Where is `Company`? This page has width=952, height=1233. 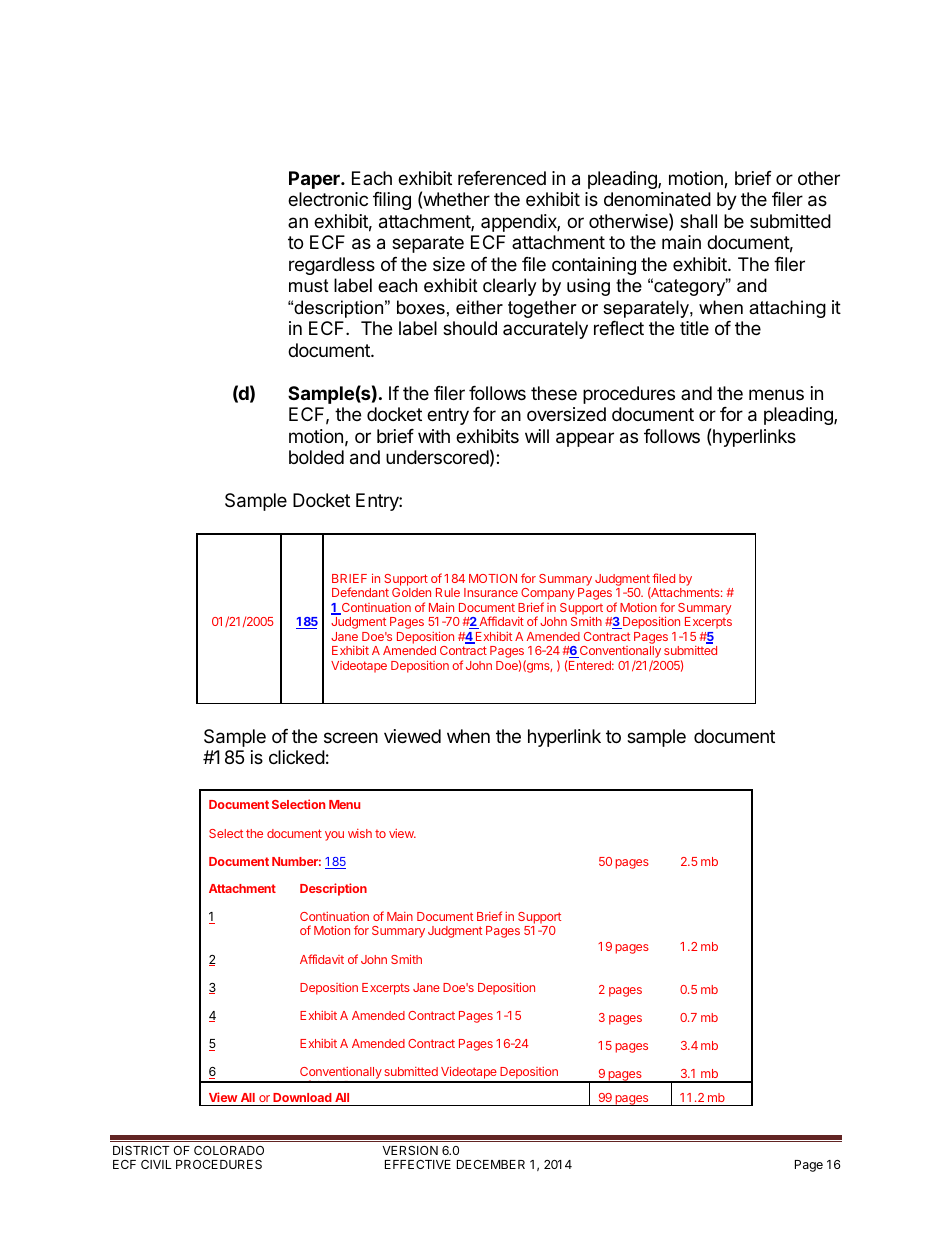
Company is located at coordinates (548, 595).
